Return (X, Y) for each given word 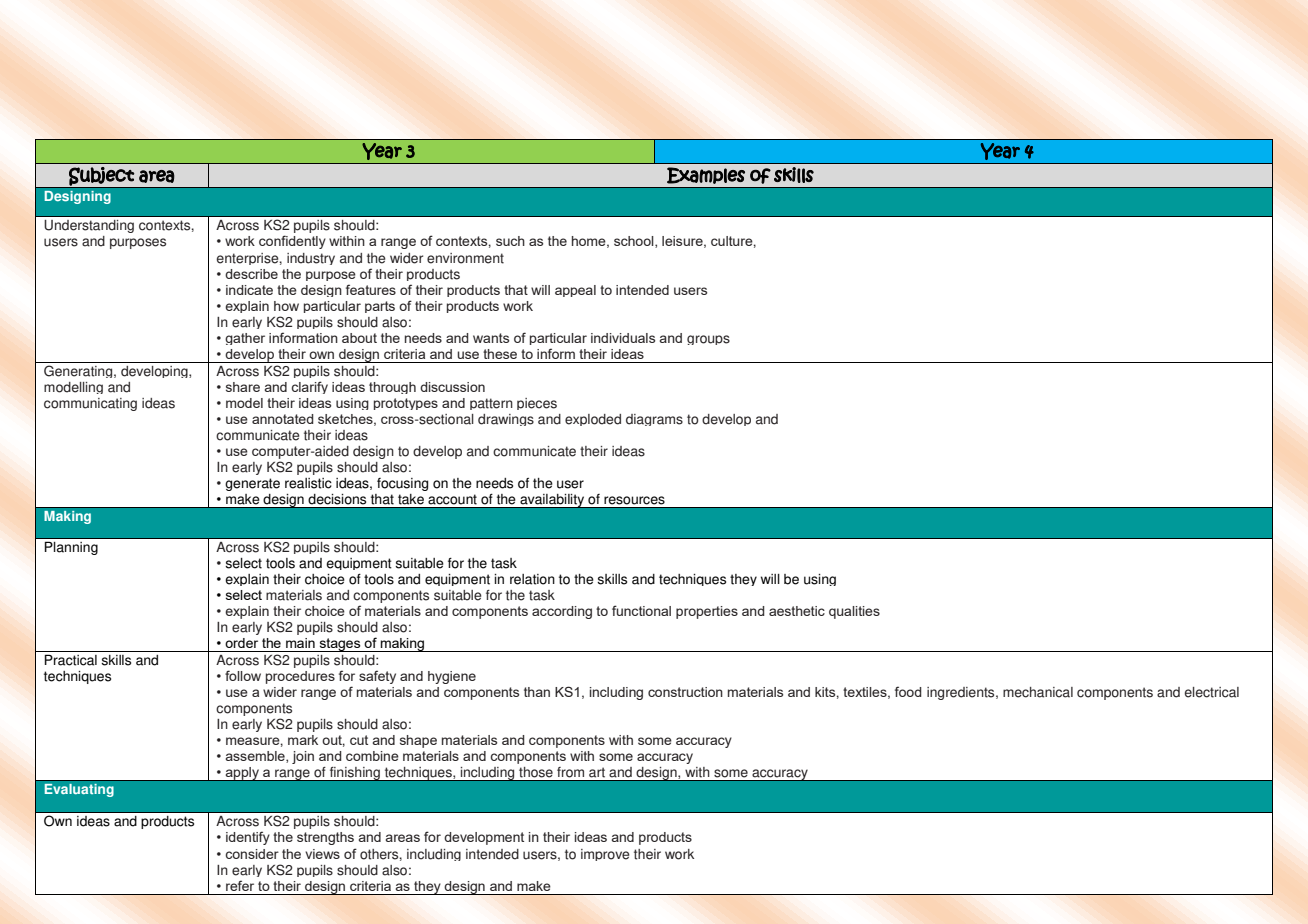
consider (252, 854)
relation (532, 579)
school (635, 242)
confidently (292, 242)
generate (252, 484)
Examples (706, 175)
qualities (854, 612)
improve (605, 855)
